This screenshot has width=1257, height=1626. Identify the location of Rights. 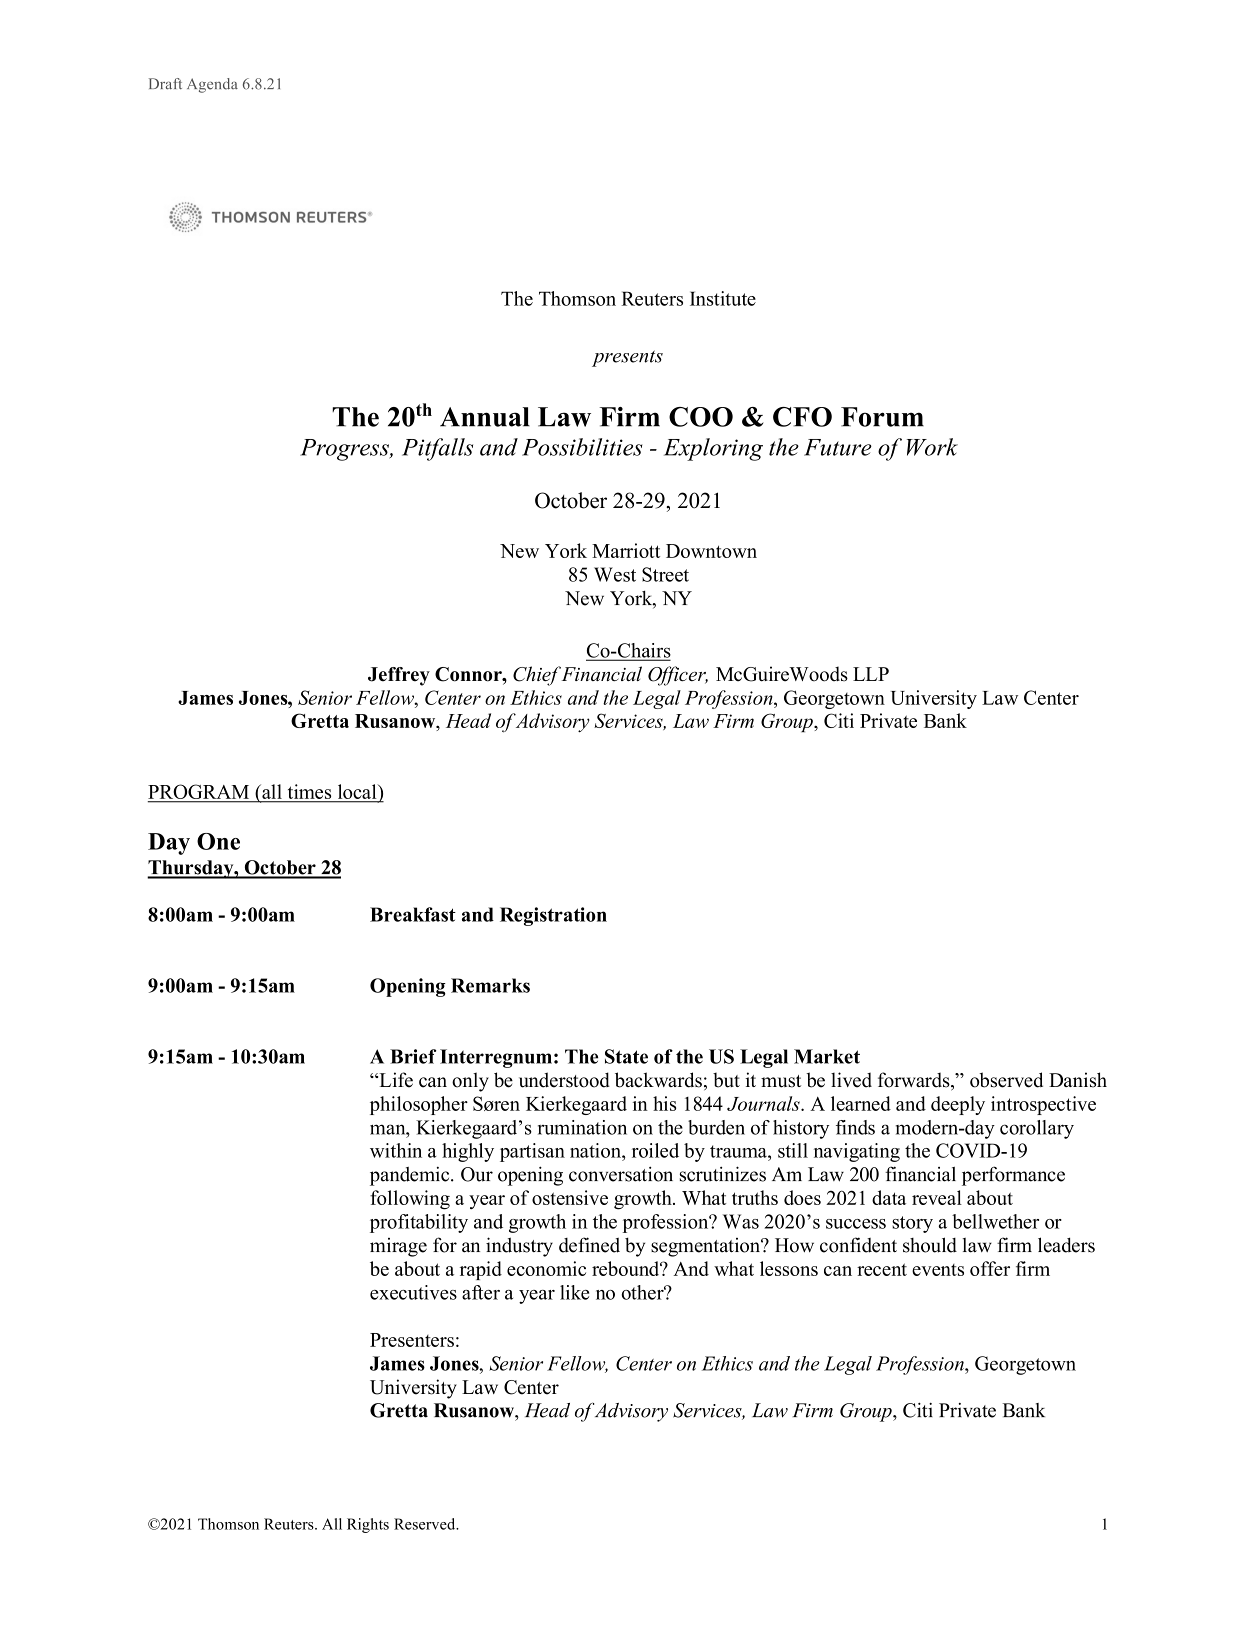
(368, 1525).
